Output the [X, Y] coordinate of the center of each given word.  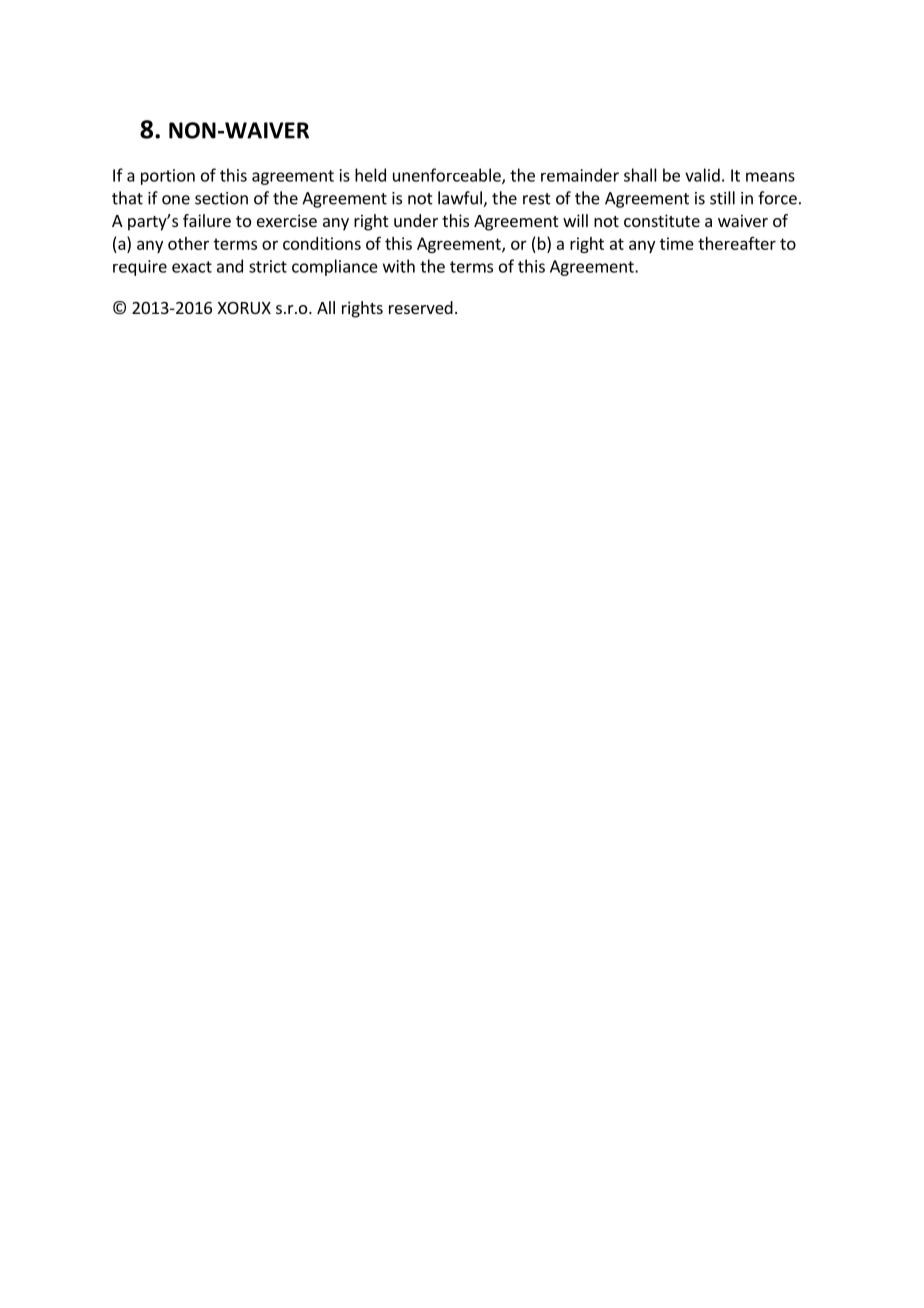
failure [207, 220]
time [677, 243]
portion [168, 177]
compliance [335, 267]
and [230, 266]
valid [702, 175]
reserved [421, 307]
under [416, 220]
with [399, 266]
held [370, 175]
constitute [662, 220]
